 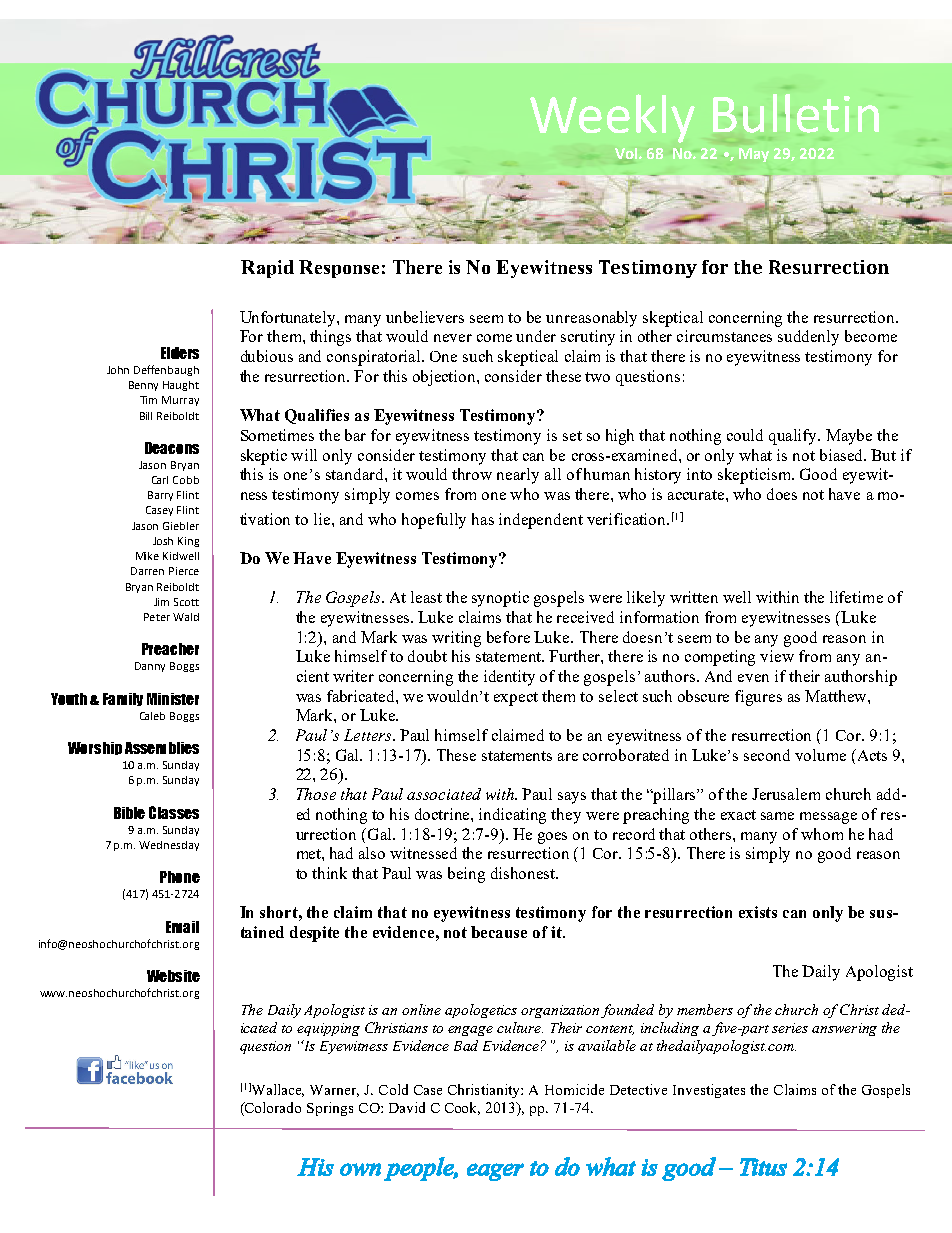 I want to click on being, so click(x=466, y=875).
